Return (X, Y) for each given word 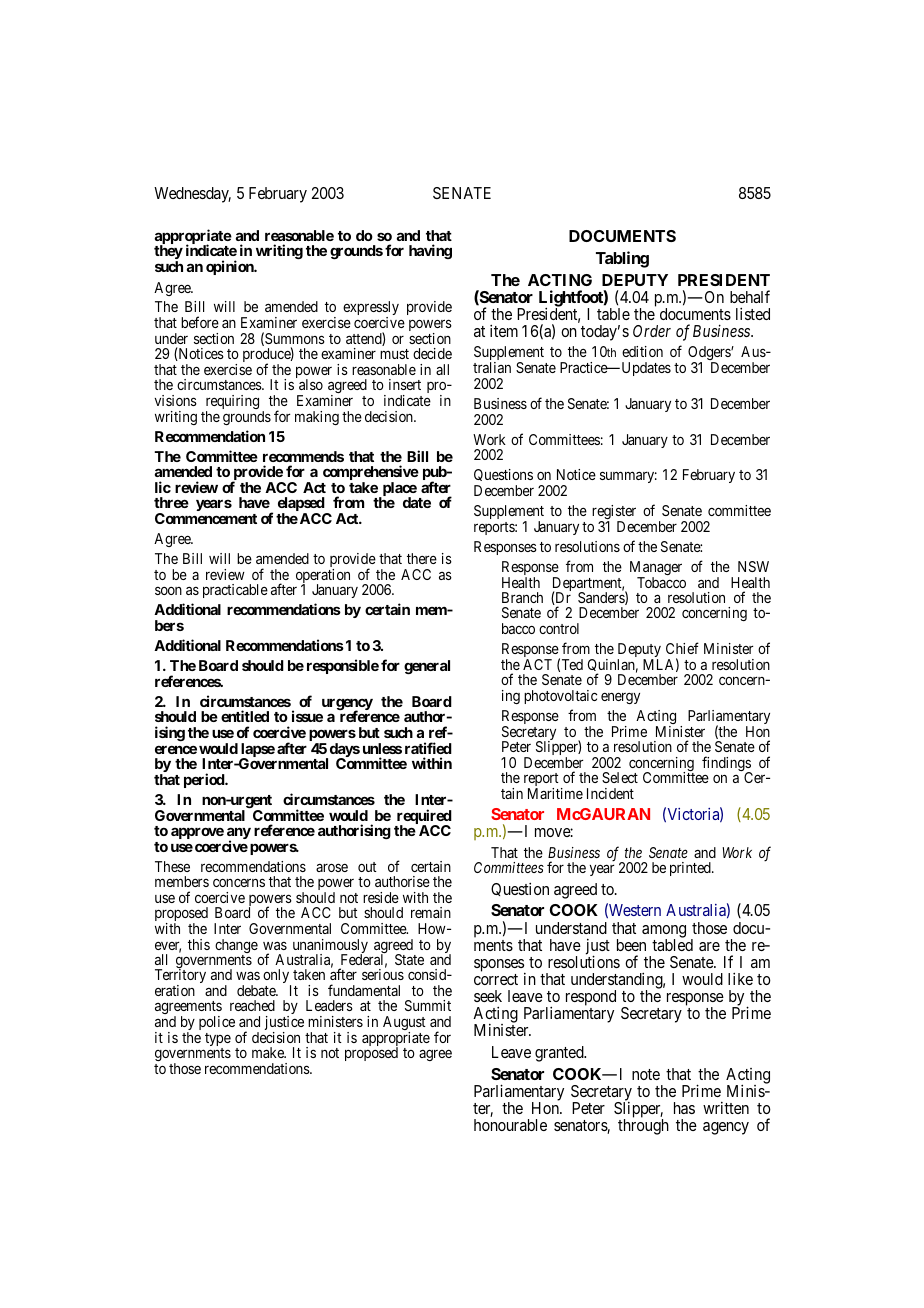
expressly (371, 310)
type (218, 1041)
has (684, 1108)
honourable (510, 1125)
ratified (428, 748)
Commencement (206, 518)
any (239, 834)
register (614, 513)
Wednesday (192, 195)
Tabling (622, 259)
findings (727, 765)
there (422, 558)
